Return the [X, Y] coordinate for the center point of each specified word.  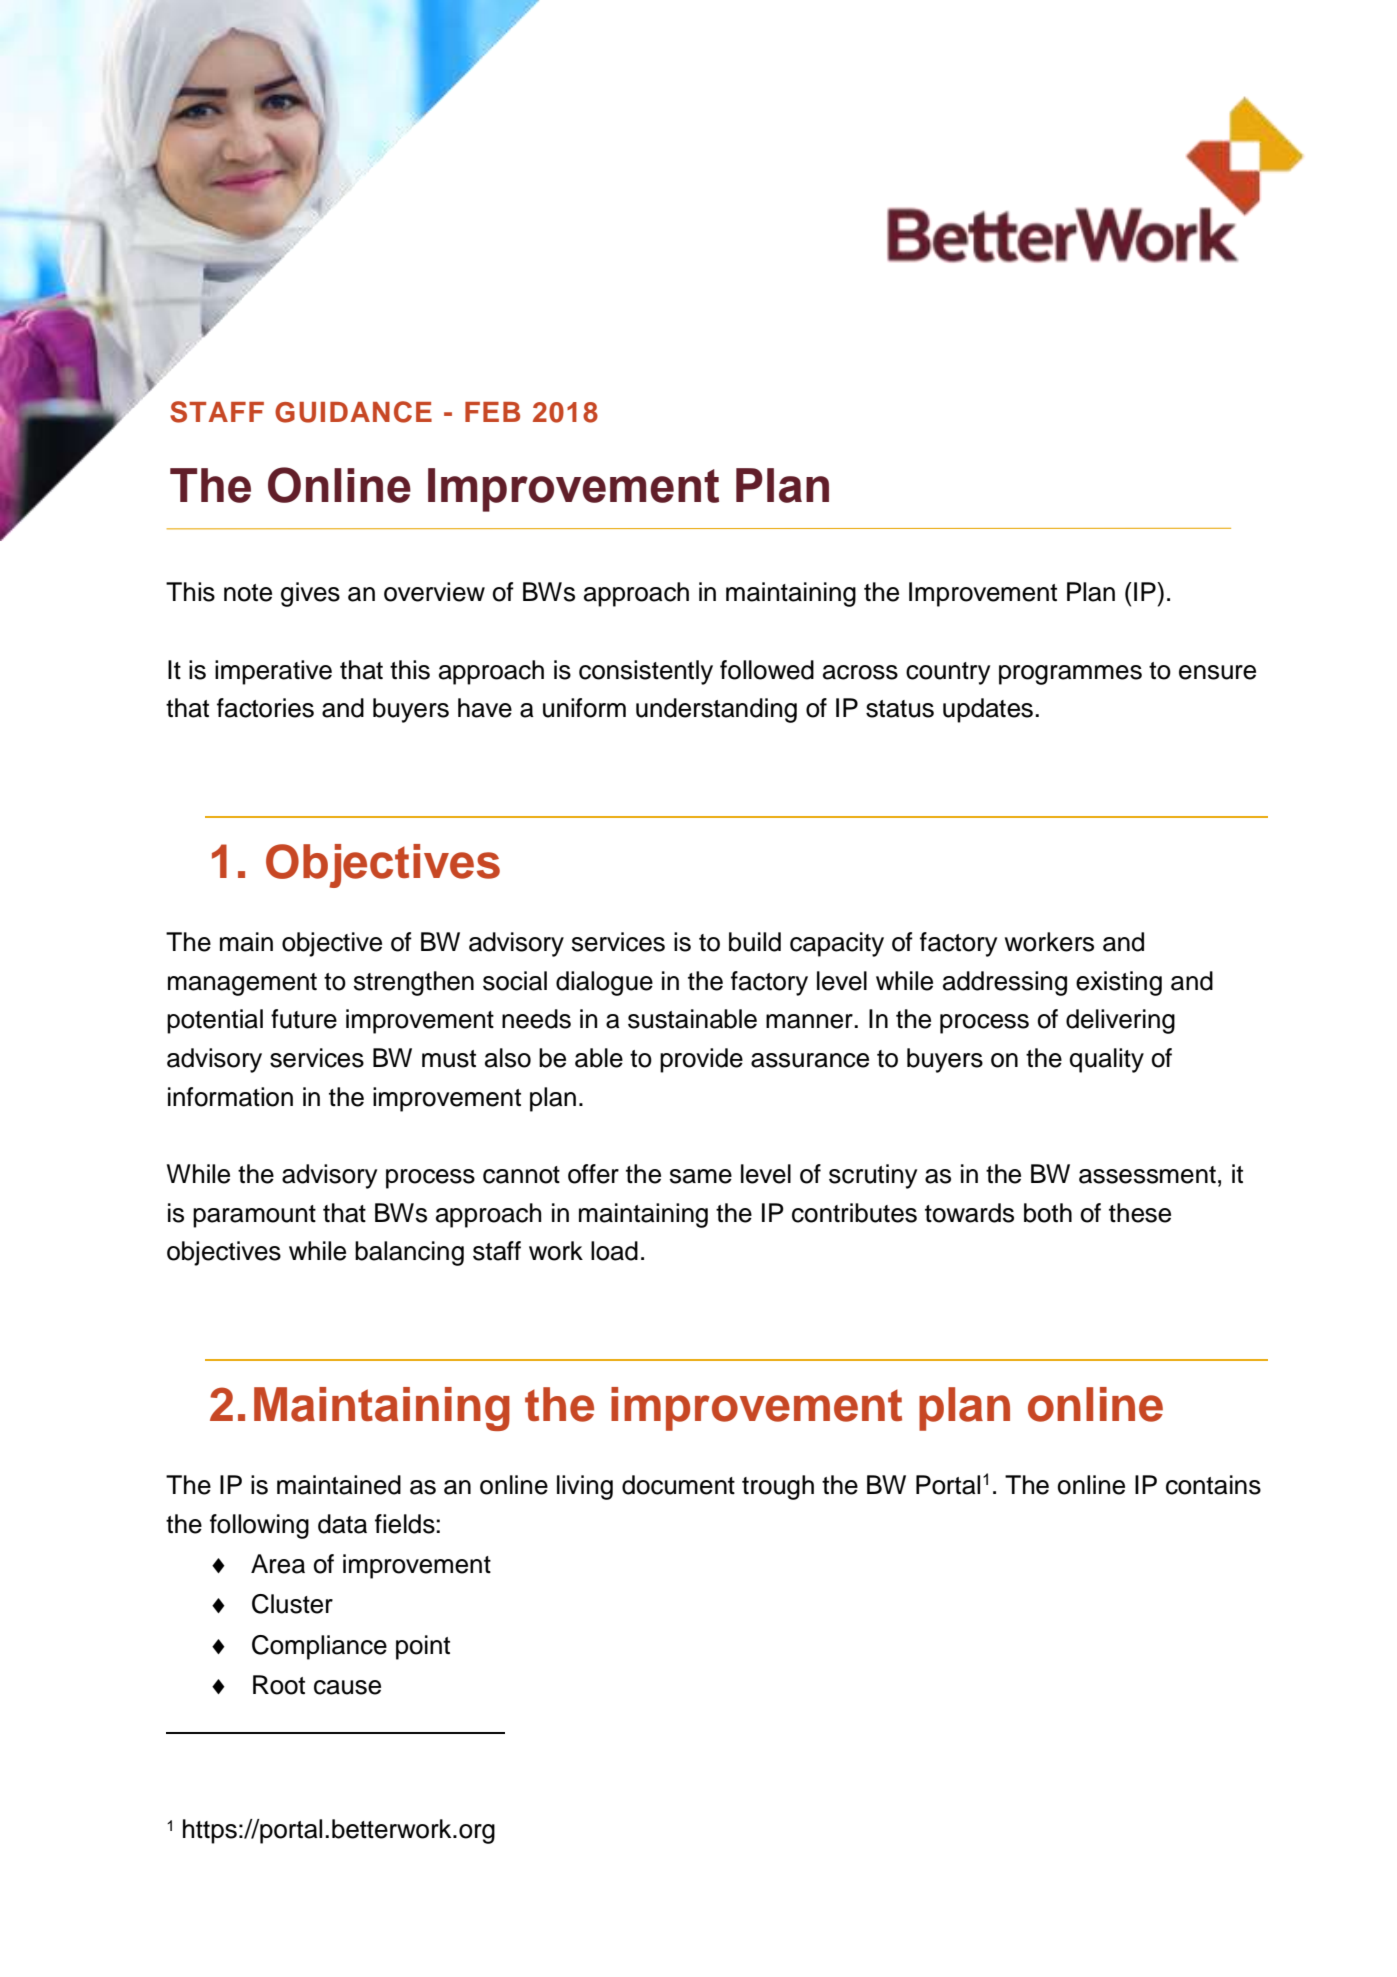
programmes [1070, 675]
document [678, 1485]
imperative [273, 672]
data [342, 1524]
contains [1213, 1485]
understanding [716, 710]
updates [988, 710]
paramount [254, 1216]
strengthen [414, 983]
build [755, 942]
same [701, 1176]
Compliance [319, 1647]
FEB [492, 412]
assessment [1147, 1175]
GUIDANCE [353, 412]
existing [1119, 983]
